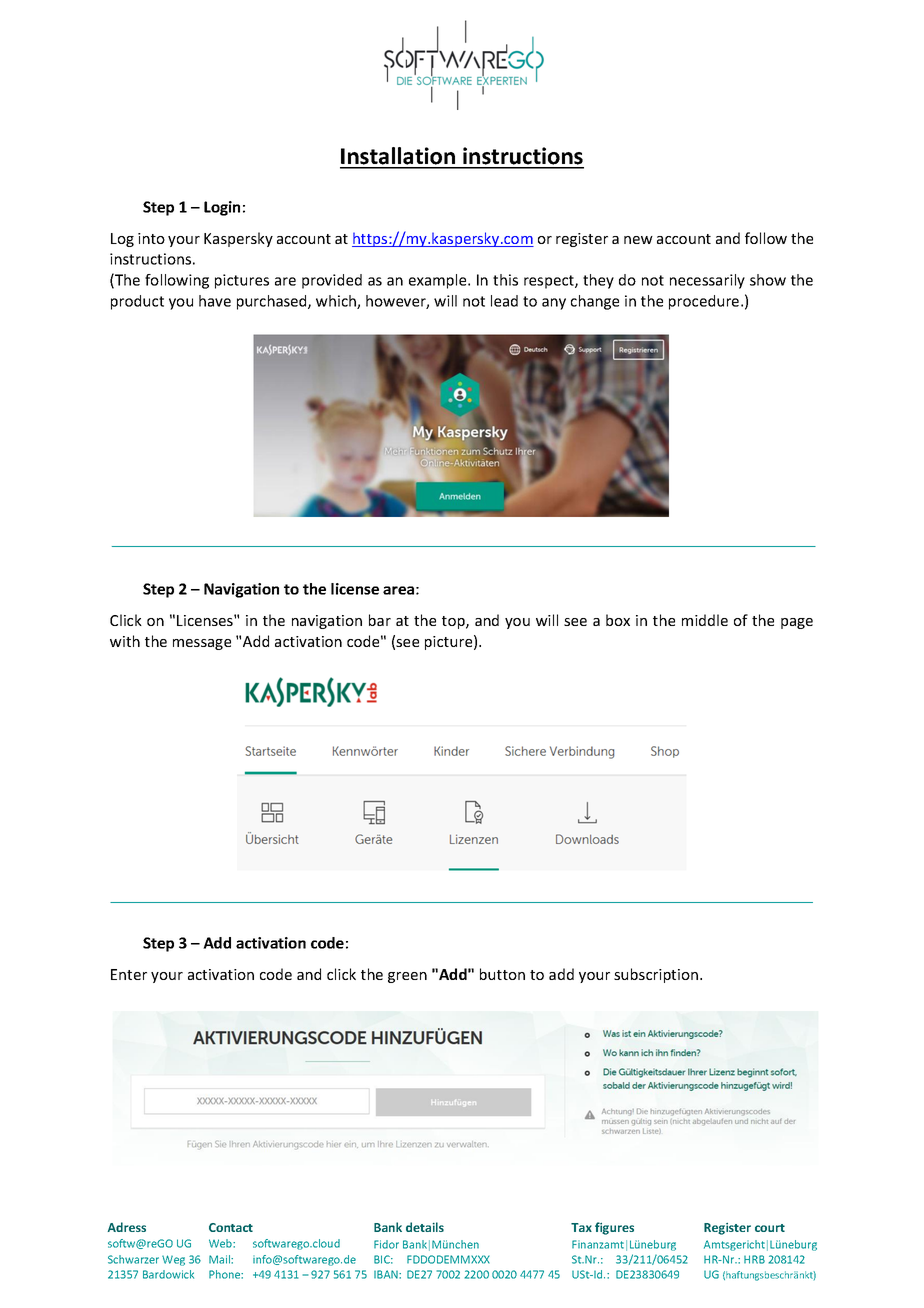  Describe the element at coordinates (231, 1227) in the image. I see `Contact` at that location.
